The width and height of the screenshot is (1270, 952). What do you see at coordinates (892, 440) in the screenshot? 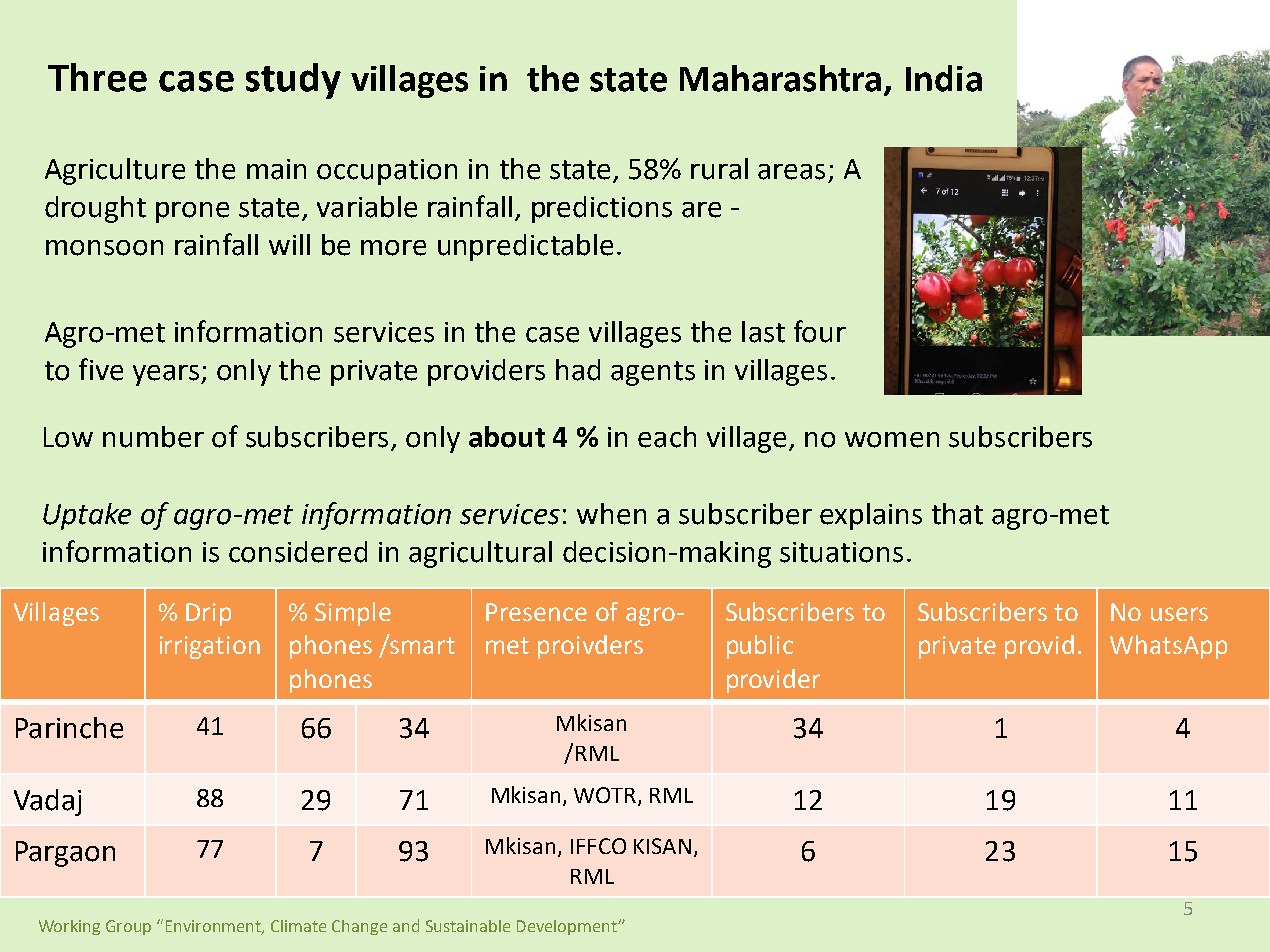
I see `women` at bounding box center [892, 440].
